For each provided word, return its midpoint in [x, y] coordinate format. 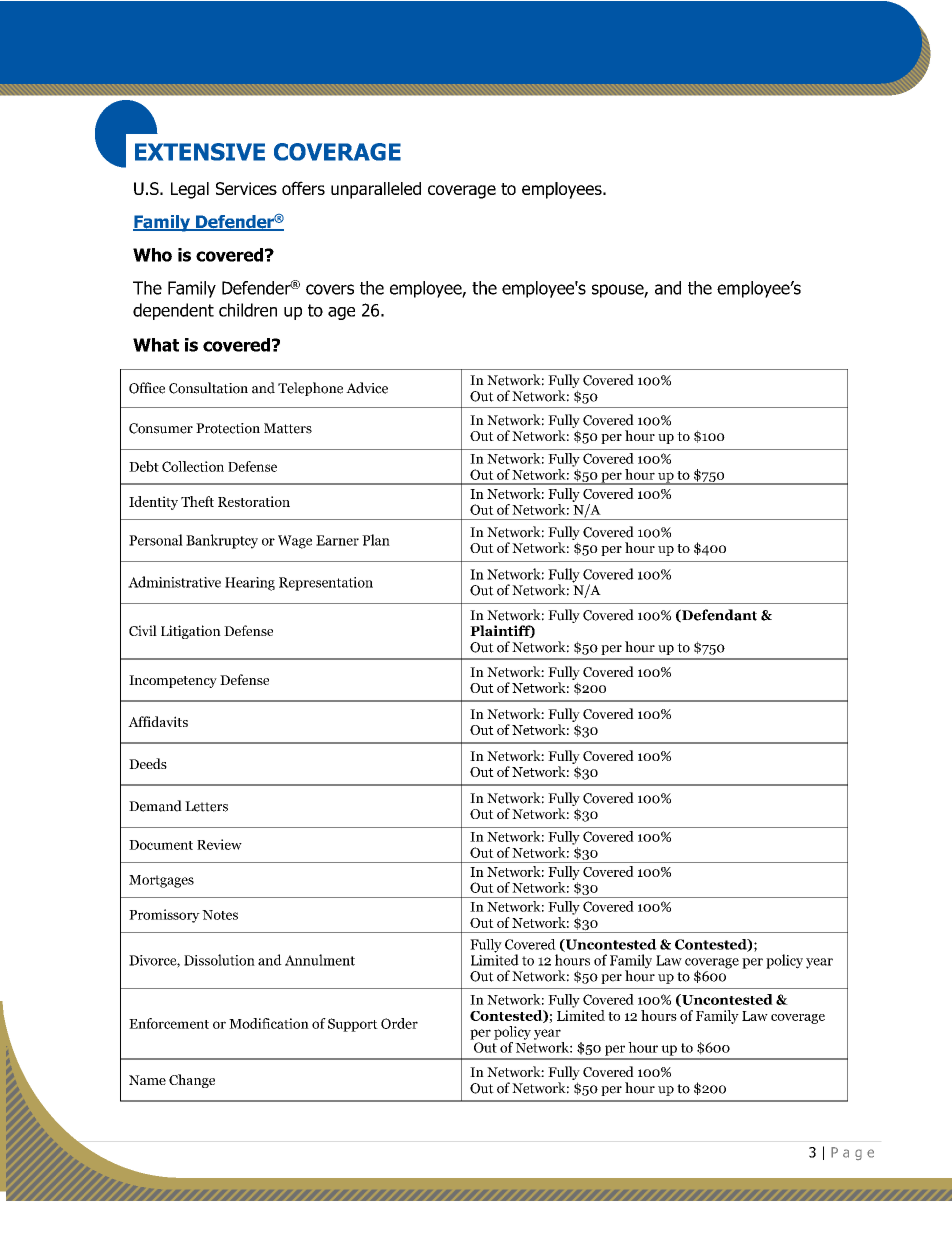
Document [161, 845]
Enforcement [169, 1023]
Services [246, 188]
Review [219, 844]
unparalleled [376, 190]
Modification [269, 1023]
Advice [367, 388]
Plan [376, 540]
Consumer [161, 428]
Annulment [320, 960]
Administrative [174, 582]
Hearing [250, 584]
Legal [190, 190]
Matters [288, 428]
